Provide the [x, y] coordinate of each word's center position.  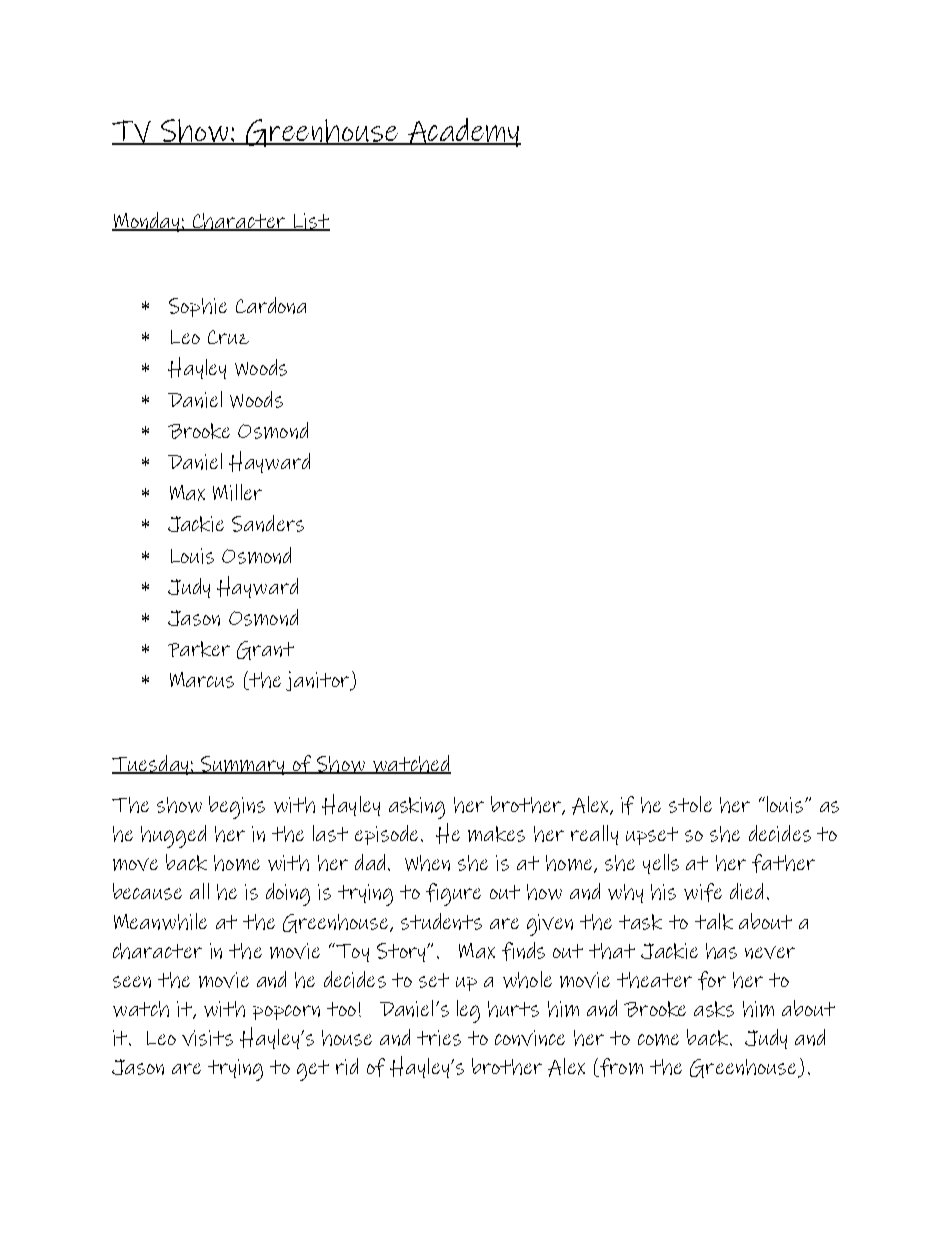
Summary [242, 765]
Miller [237, 492]
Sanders [268, 523]
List [311, 222]
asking [417, 808]
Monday [147, 222]
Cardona [271, 305]
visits [207, 1038]
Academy [463, 132]
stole [690, 804]
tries [439, 1038]
